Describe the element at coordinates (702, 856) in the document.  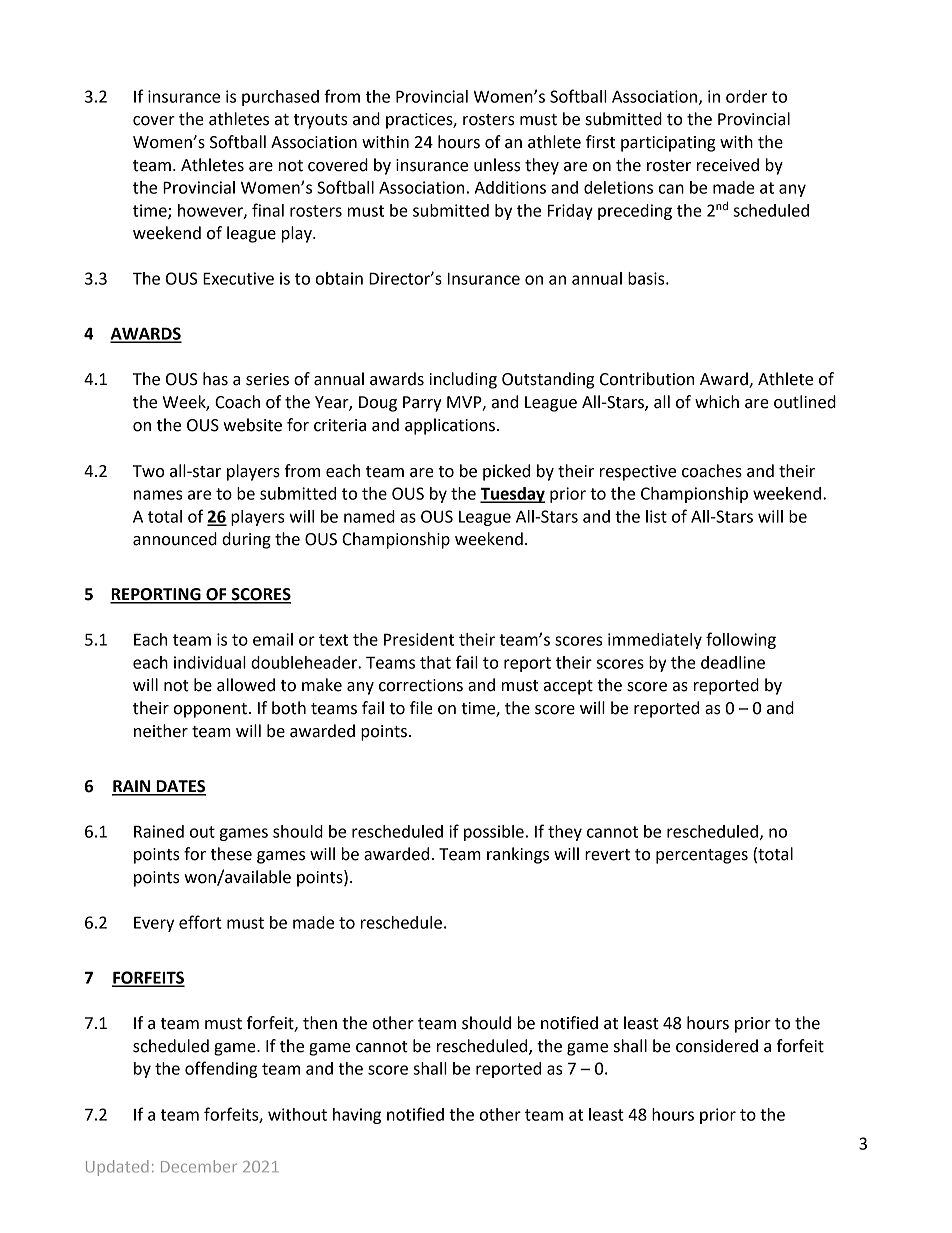
I see `percentages` at that location.
